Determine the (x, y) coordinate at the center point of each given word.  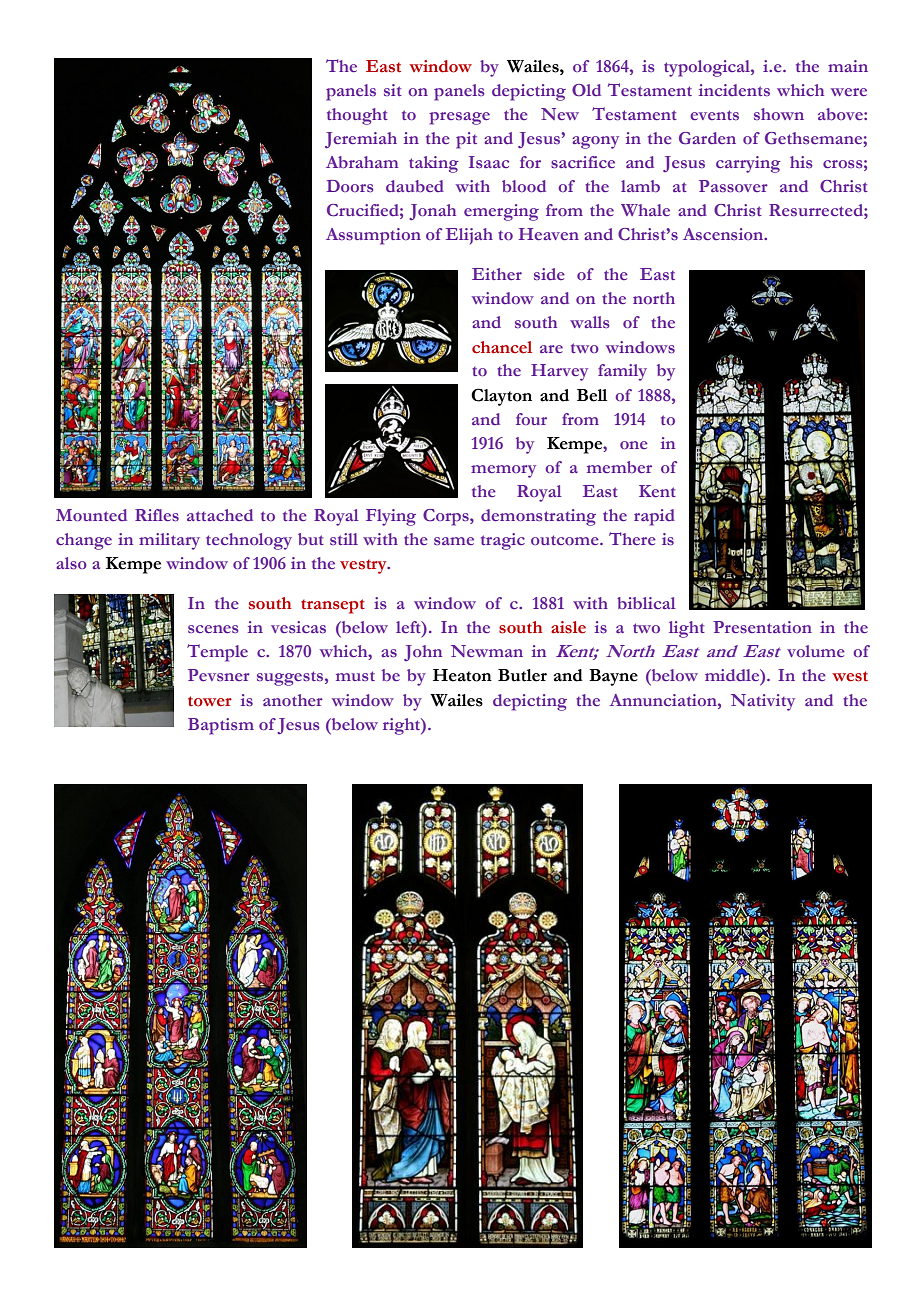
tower (210, 701)
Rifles (157, 515)
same (454, 541)
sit (393, 90)
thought (357, 116)
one (634, 445)
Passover (733, 186)
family (622, 372)
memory (503, 471)
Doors (350, 186)
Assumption (373, 236)
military (169, 541)
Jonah (432, 212)
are (551, 349)
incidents (734, 90)
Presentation (762, 627)
